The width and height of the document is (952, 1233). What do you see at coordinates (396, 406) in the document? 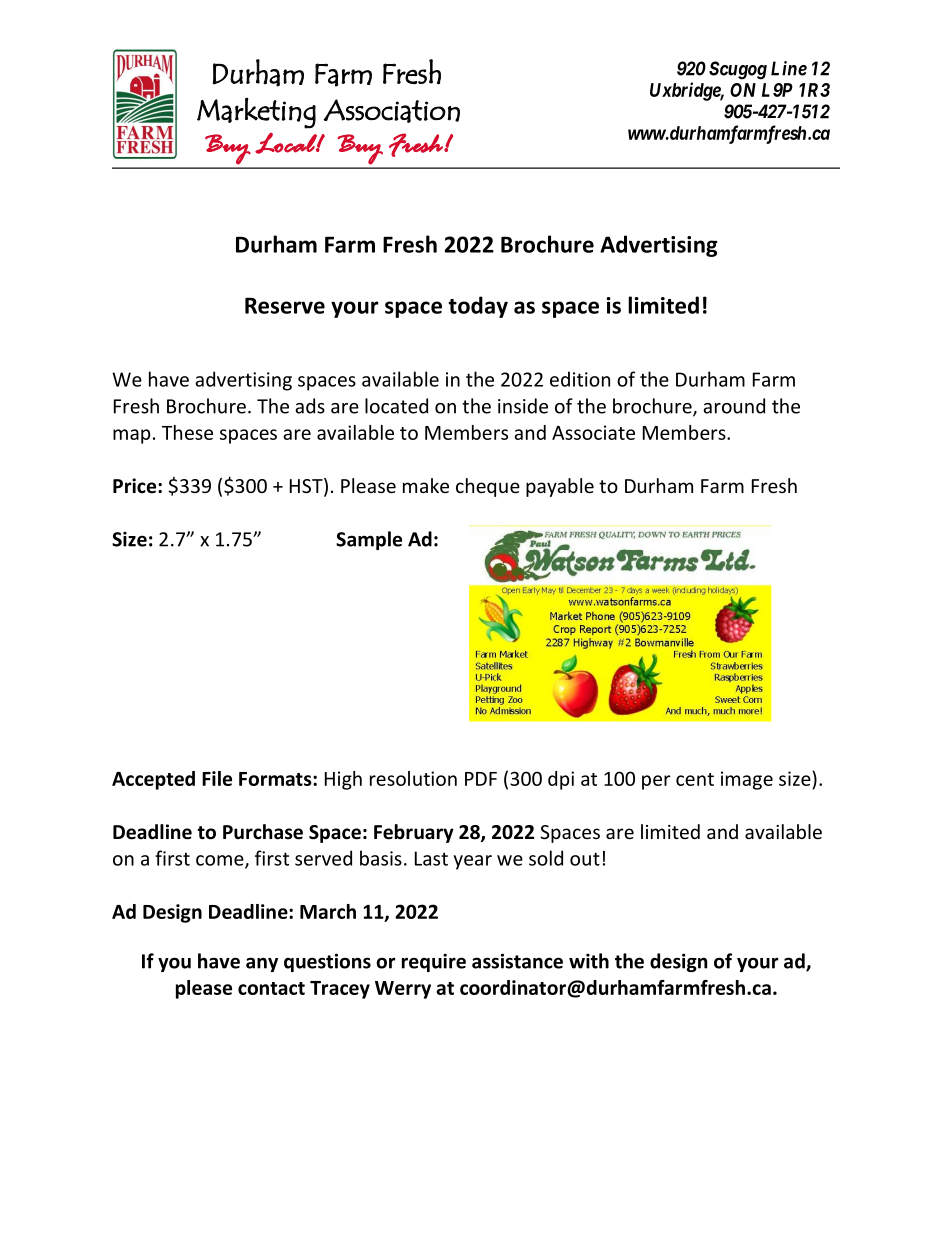
I see `located` at bounding box center [396, 406].
